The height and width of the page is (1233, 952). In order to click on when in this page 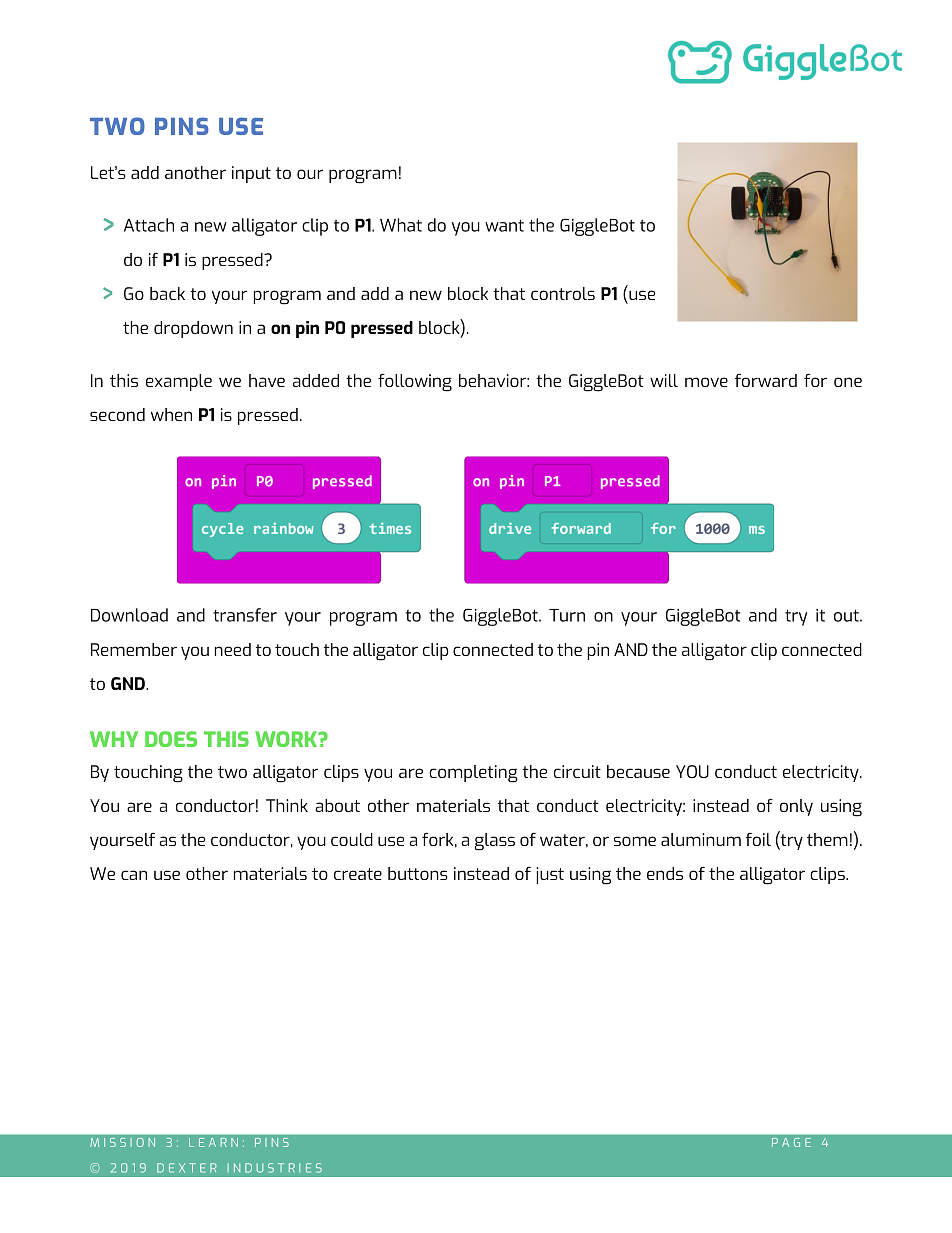, I will do `click(171, 414)`.
